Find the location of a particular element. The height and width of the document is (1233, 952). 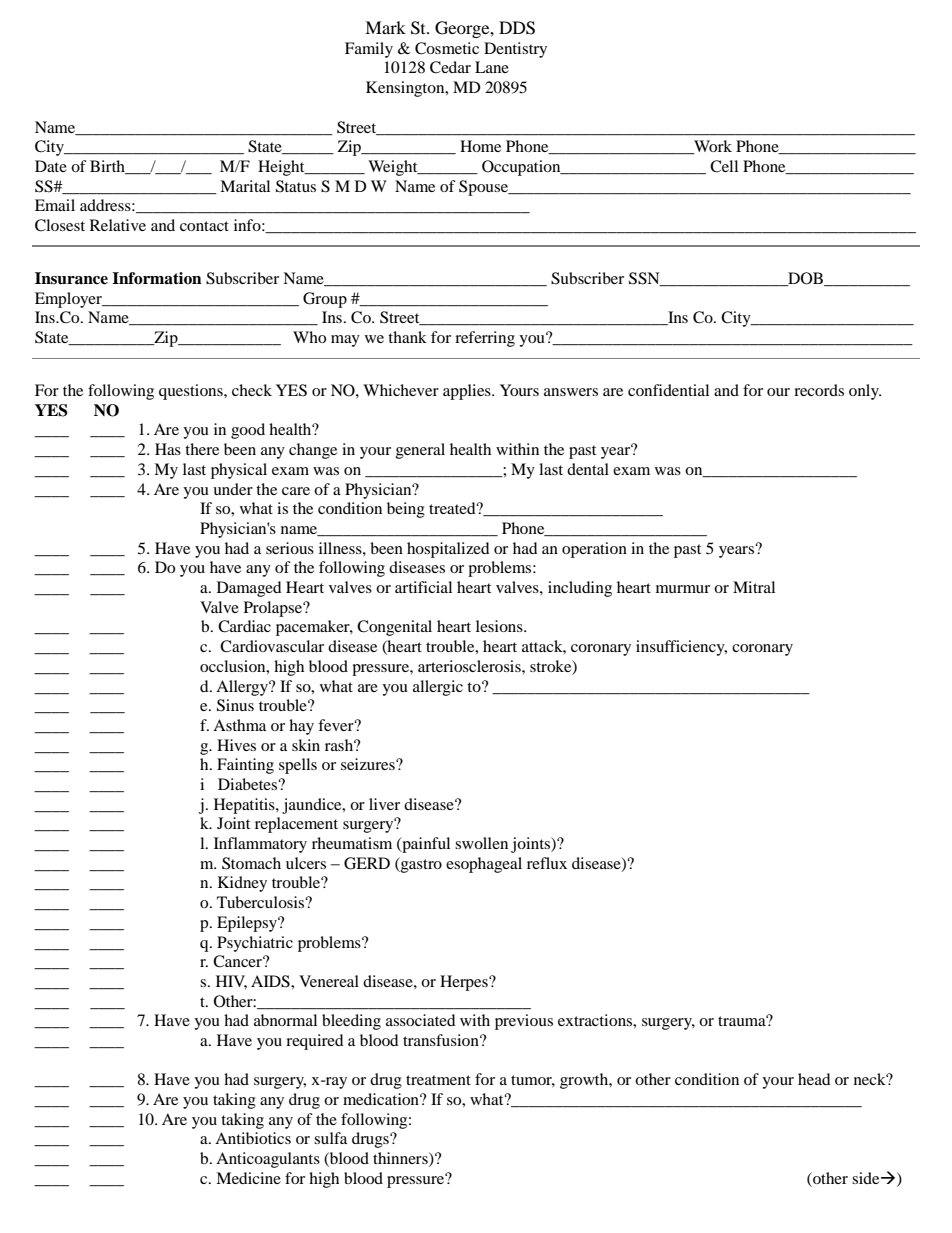

liver is located at coordinates (384, 804).
